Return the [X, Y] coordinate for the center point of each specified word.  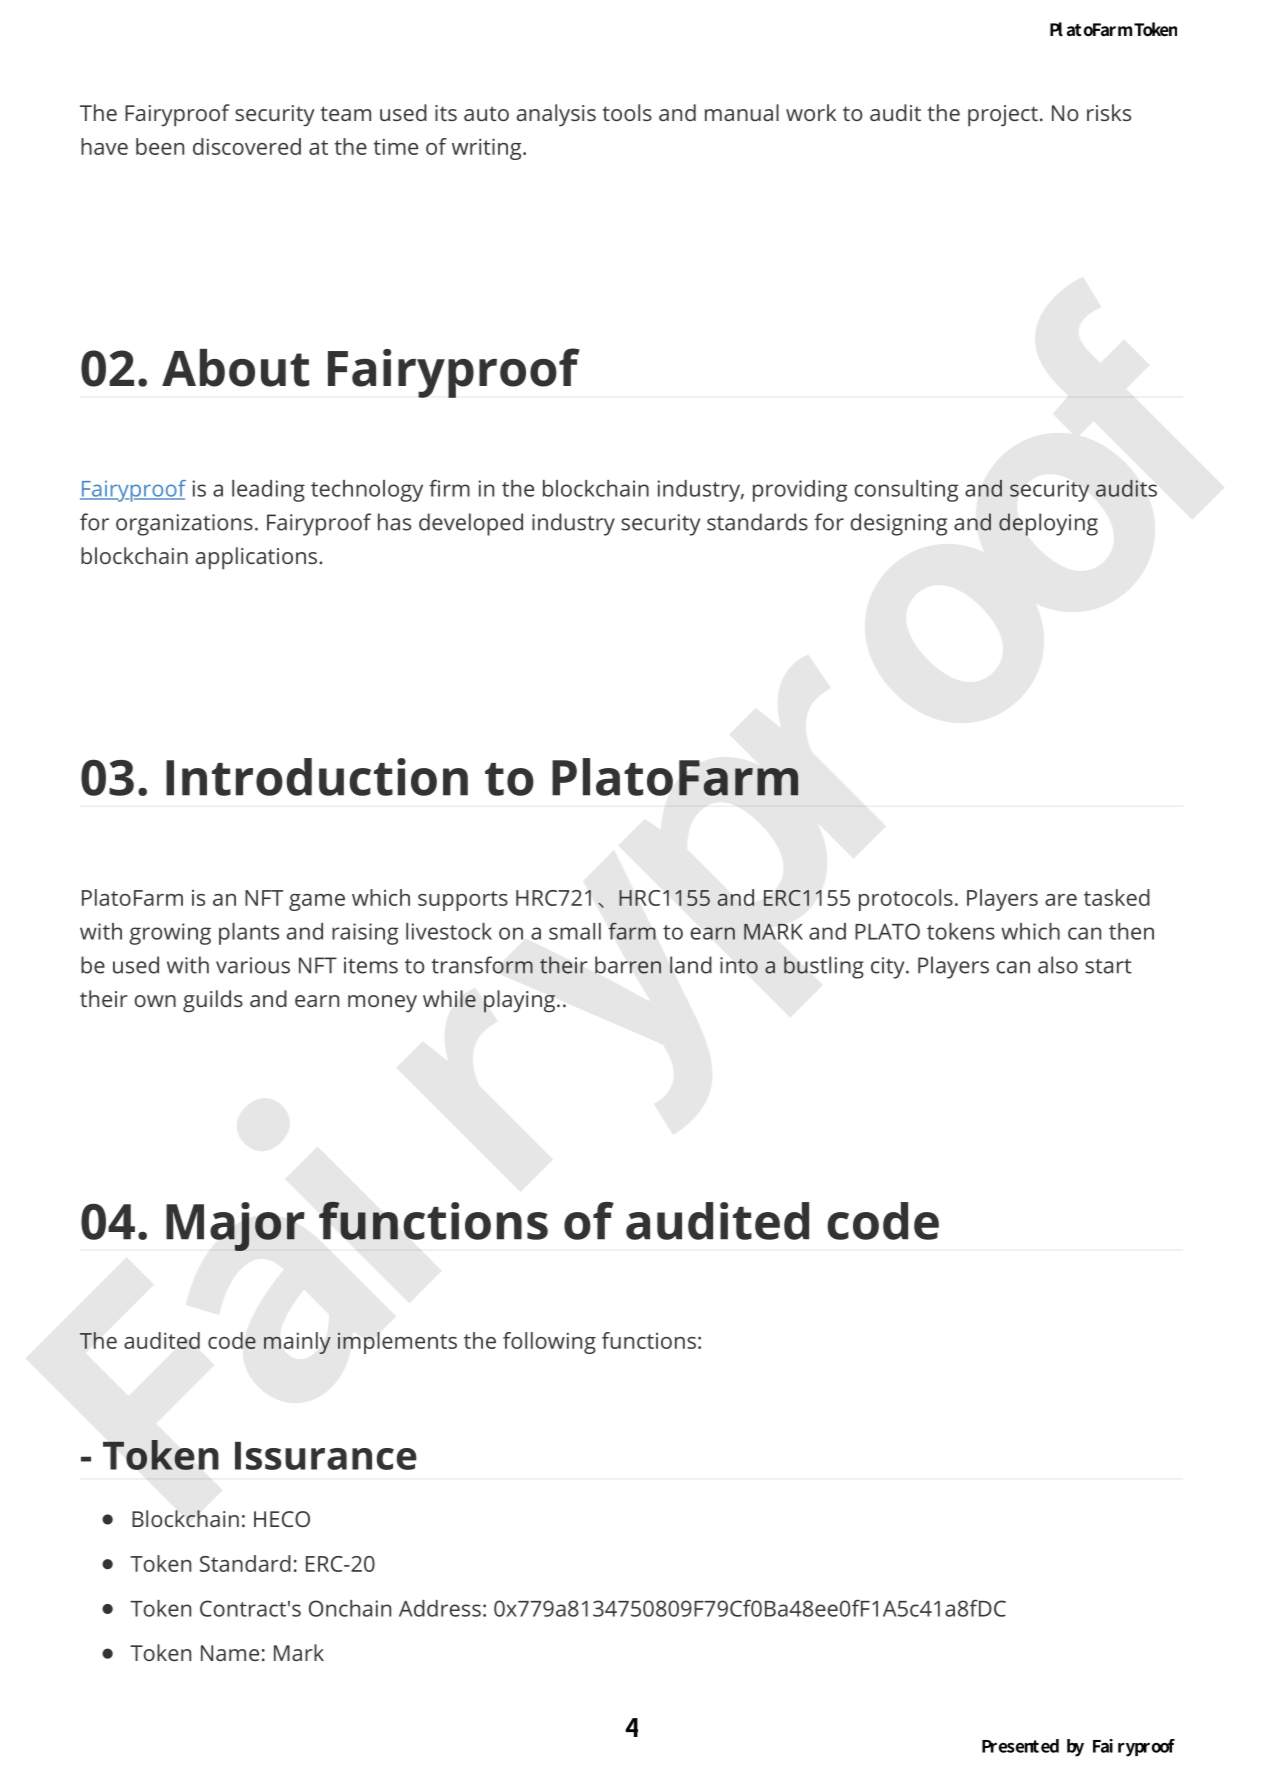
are [1061, 900]
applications [258, 558]
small [575, 931]
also [1058, 965]
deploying [1048, 524]
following [549, 1343]
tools [627, 112]
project [1003, 116]
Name [230, 1653]
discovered [247, 146]
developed [471, 524]
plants [249, 934]
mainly [297, 1343]
